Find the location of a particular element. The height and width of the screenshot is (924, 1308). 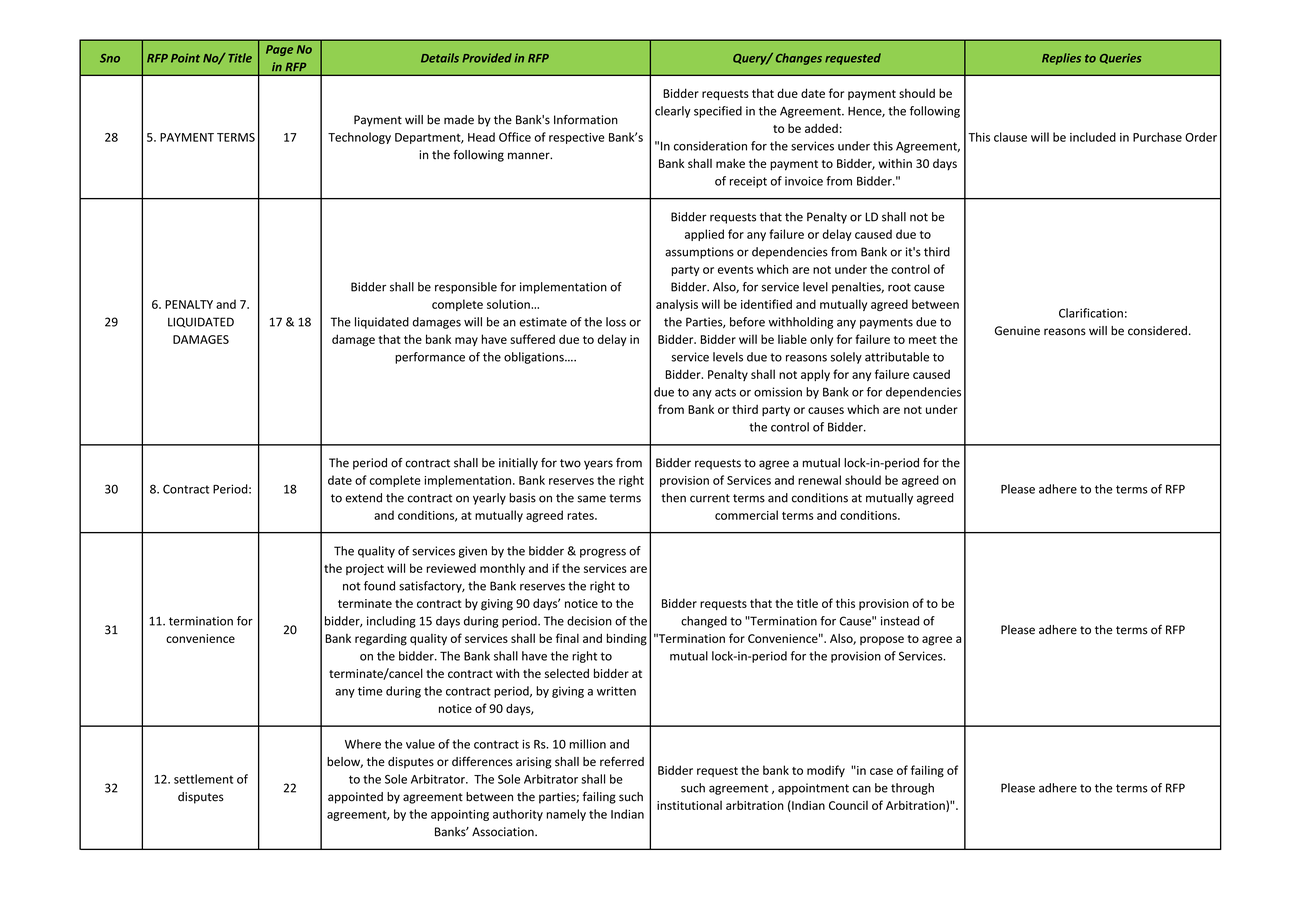

Page is located at coordinates (279, 50).
